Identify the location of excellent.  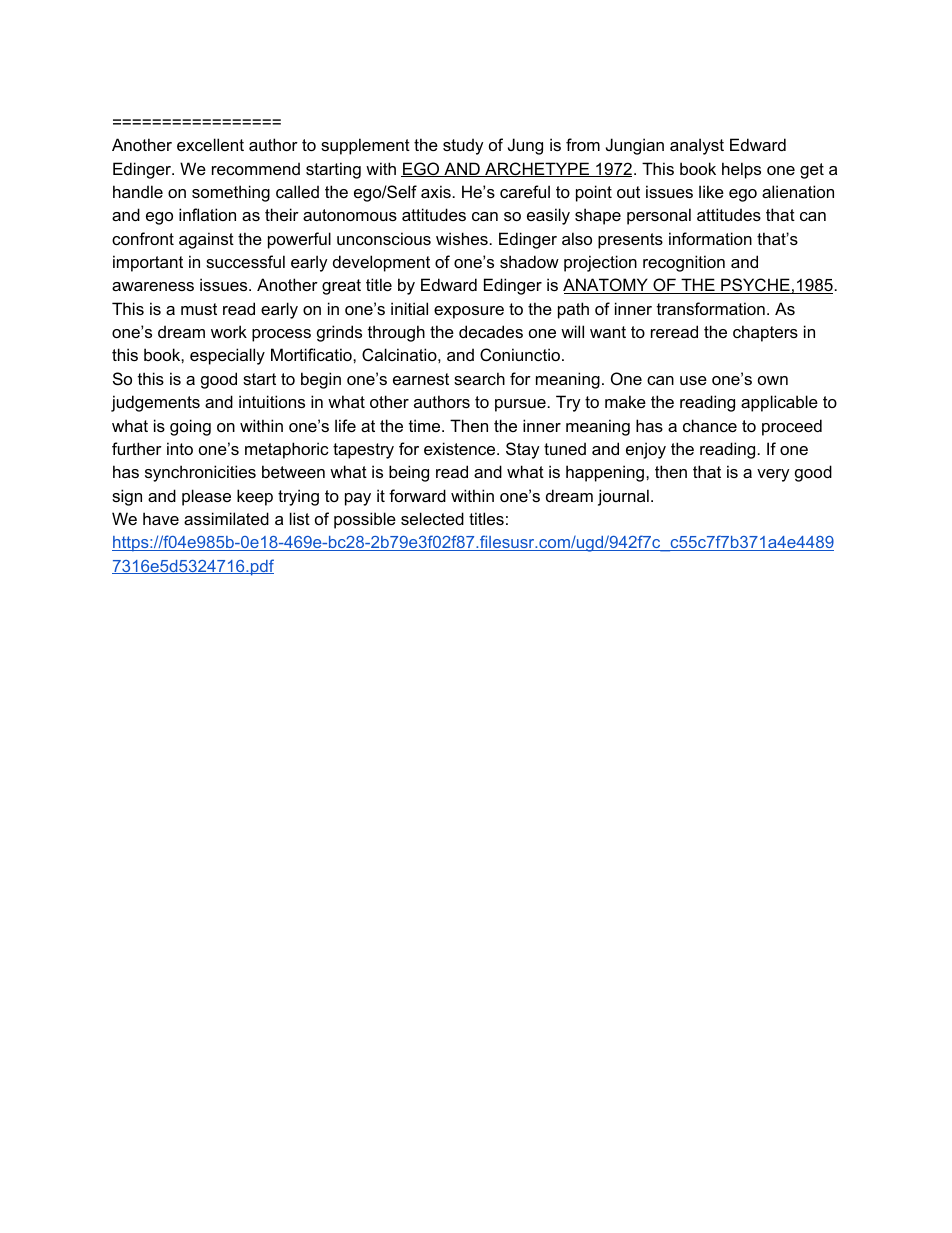
(210, 144).
